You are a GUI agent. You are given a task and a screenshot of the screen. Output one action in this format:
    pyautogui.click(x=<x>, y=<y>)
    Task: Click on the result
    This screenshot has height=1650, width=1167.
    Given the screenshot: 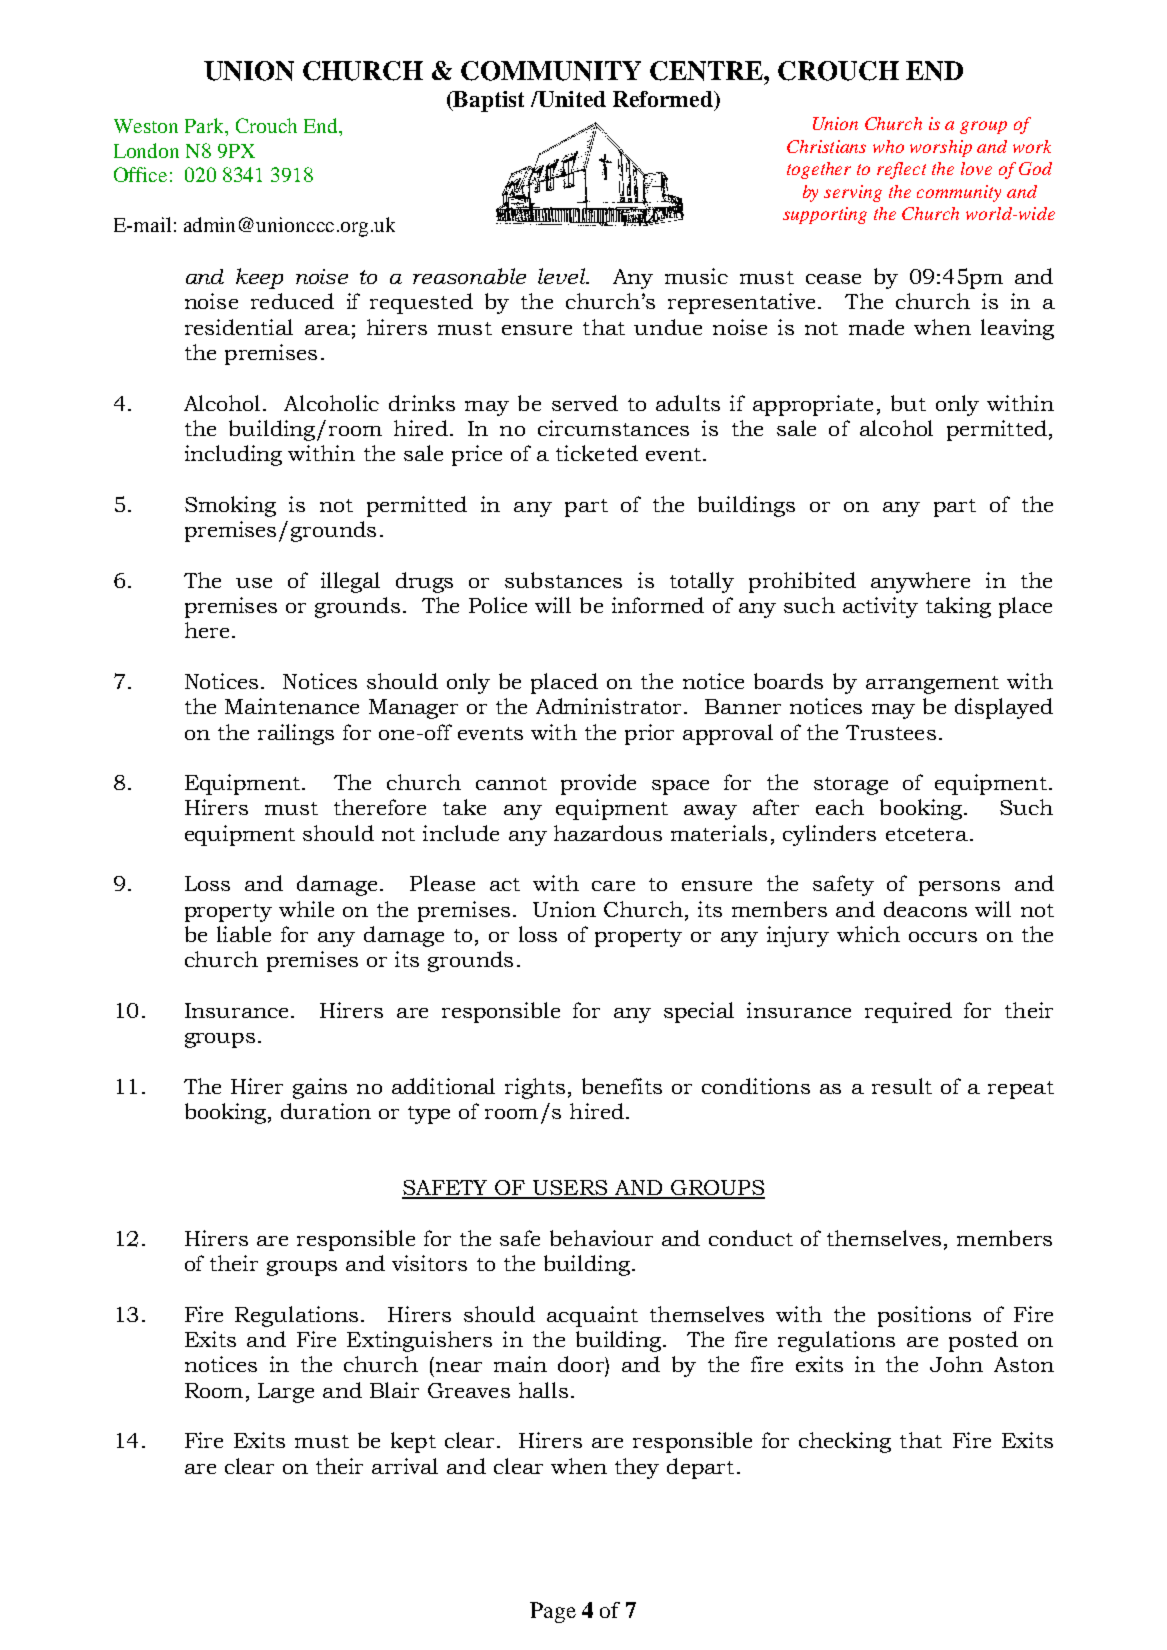 What is the action you would take?
    pyautogui.click(x=902, y=1086)
